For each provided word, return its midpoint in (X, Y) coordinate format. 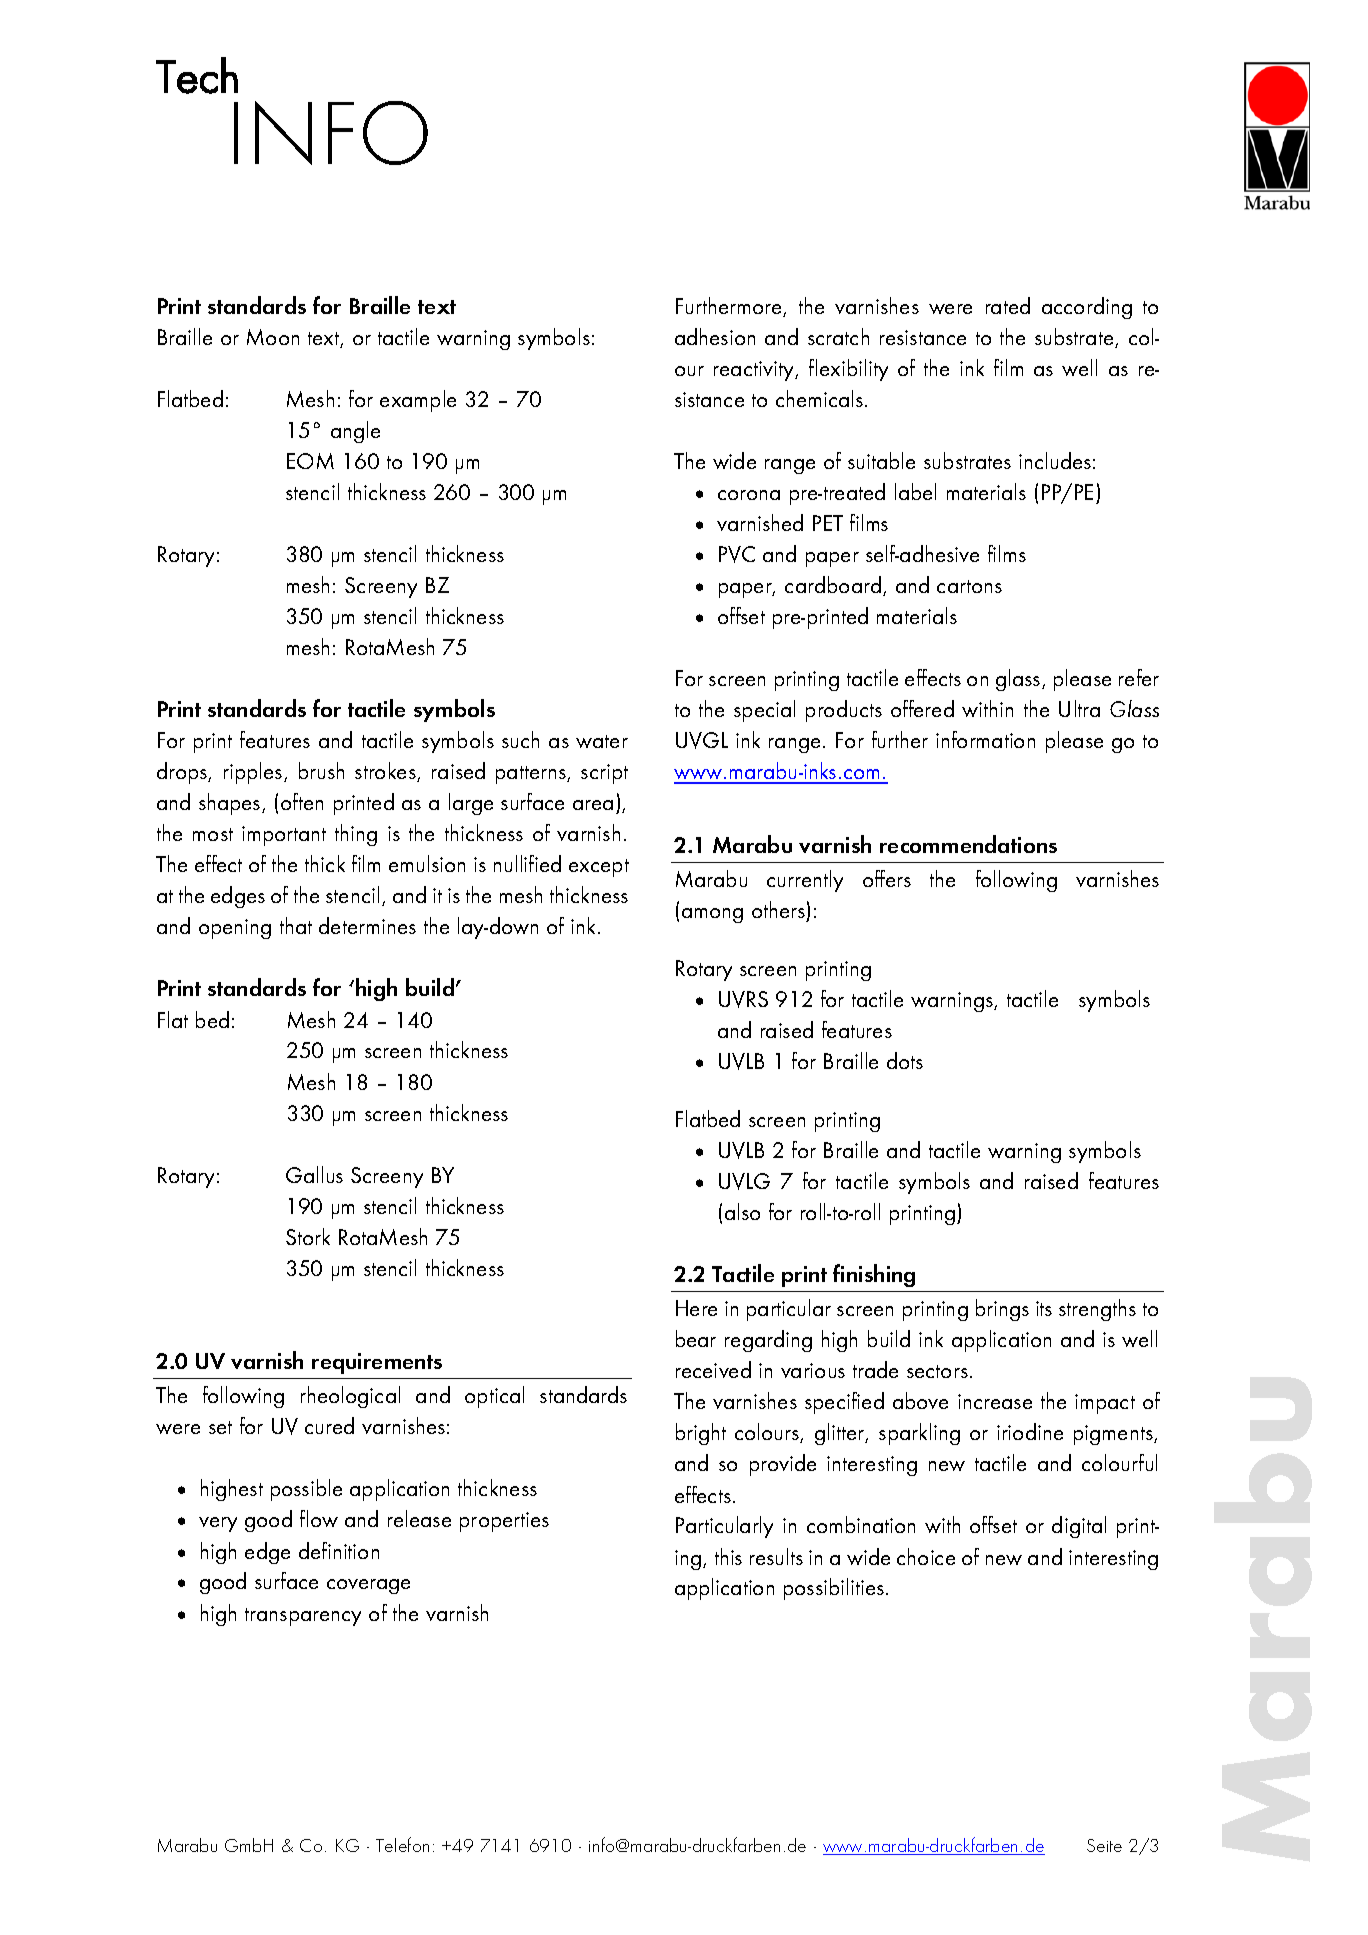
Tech (197, 75)
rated (1008, 305)
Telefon (402, 1844)
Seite (1104, 1845)
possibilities (834, 1589)
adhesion (715, 336)
